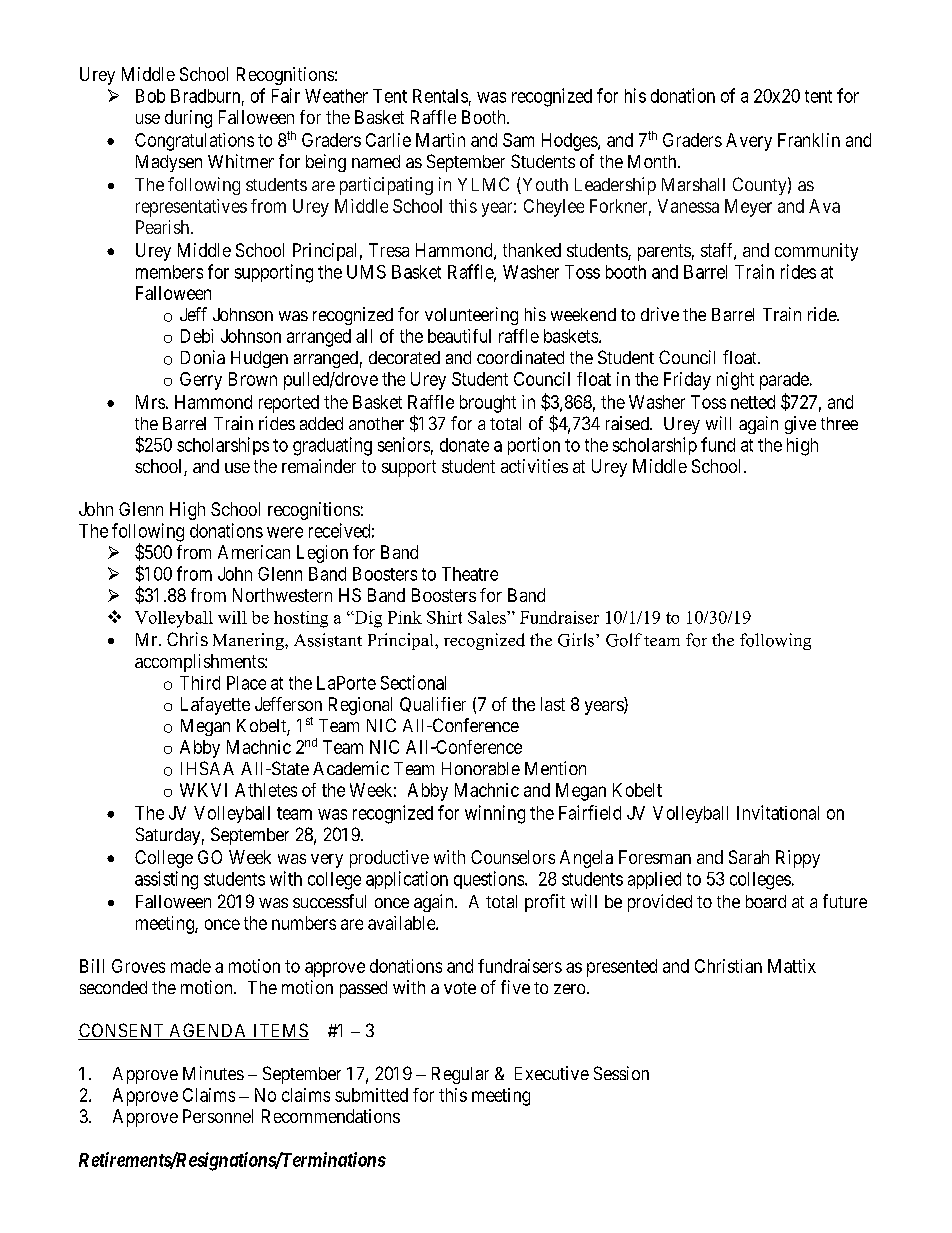 The width and height of the image is (952, 1233). Describe the element at coordinates (800, 425) in the image. I see `give` at that location.
